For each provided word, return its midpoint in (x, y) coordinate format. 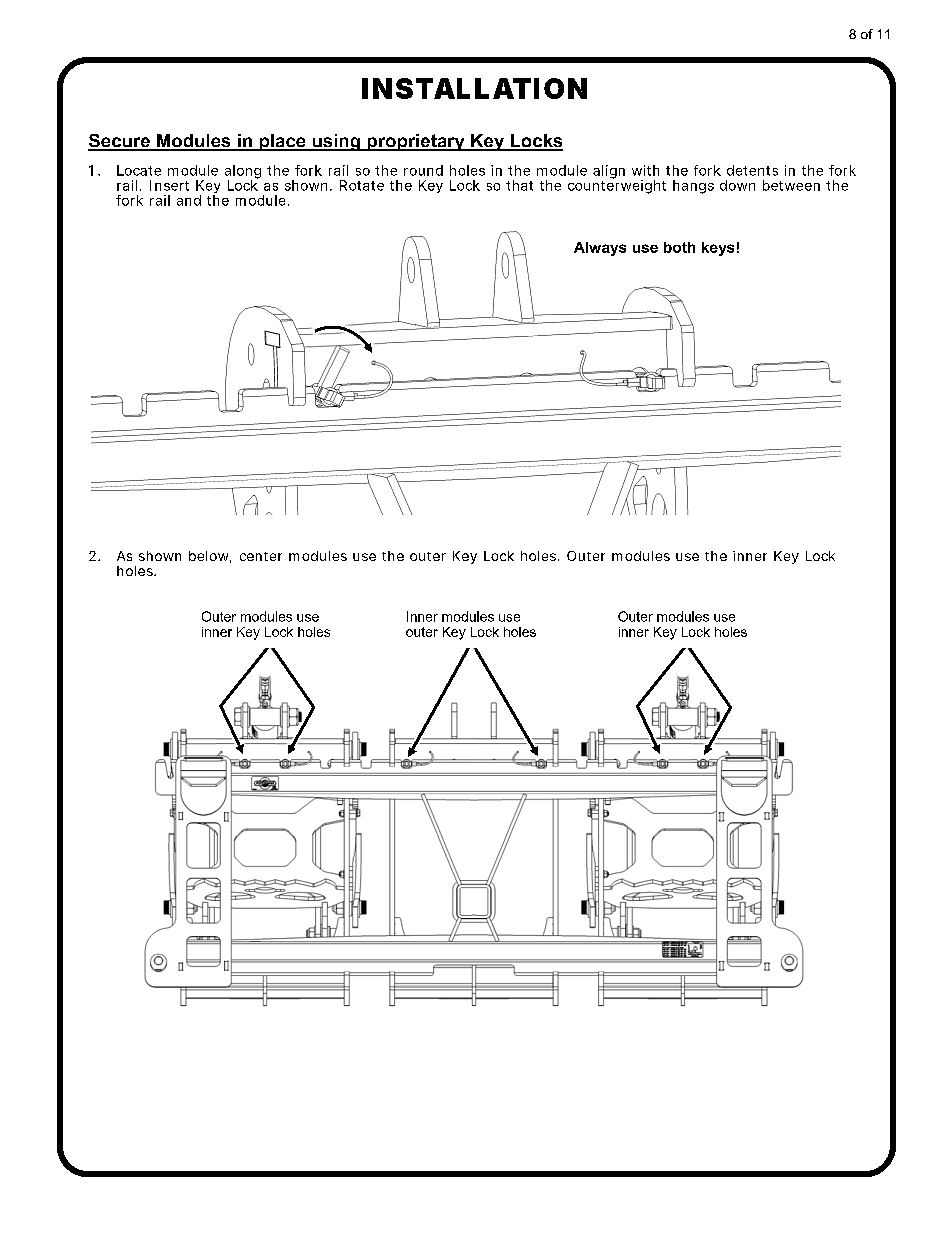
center (261, 556)
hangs (693, 187)
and (189, 200)
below (210, 557)
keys (718, 249)
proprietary (416, 142)
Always (600, 249)
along (243, 173)
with (645, 170)
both (679, 247)
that (519, 185)
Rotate (362, 185)
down (737, 185)
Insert (169, 185)
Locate (139, 170)
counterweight (617, 186)
